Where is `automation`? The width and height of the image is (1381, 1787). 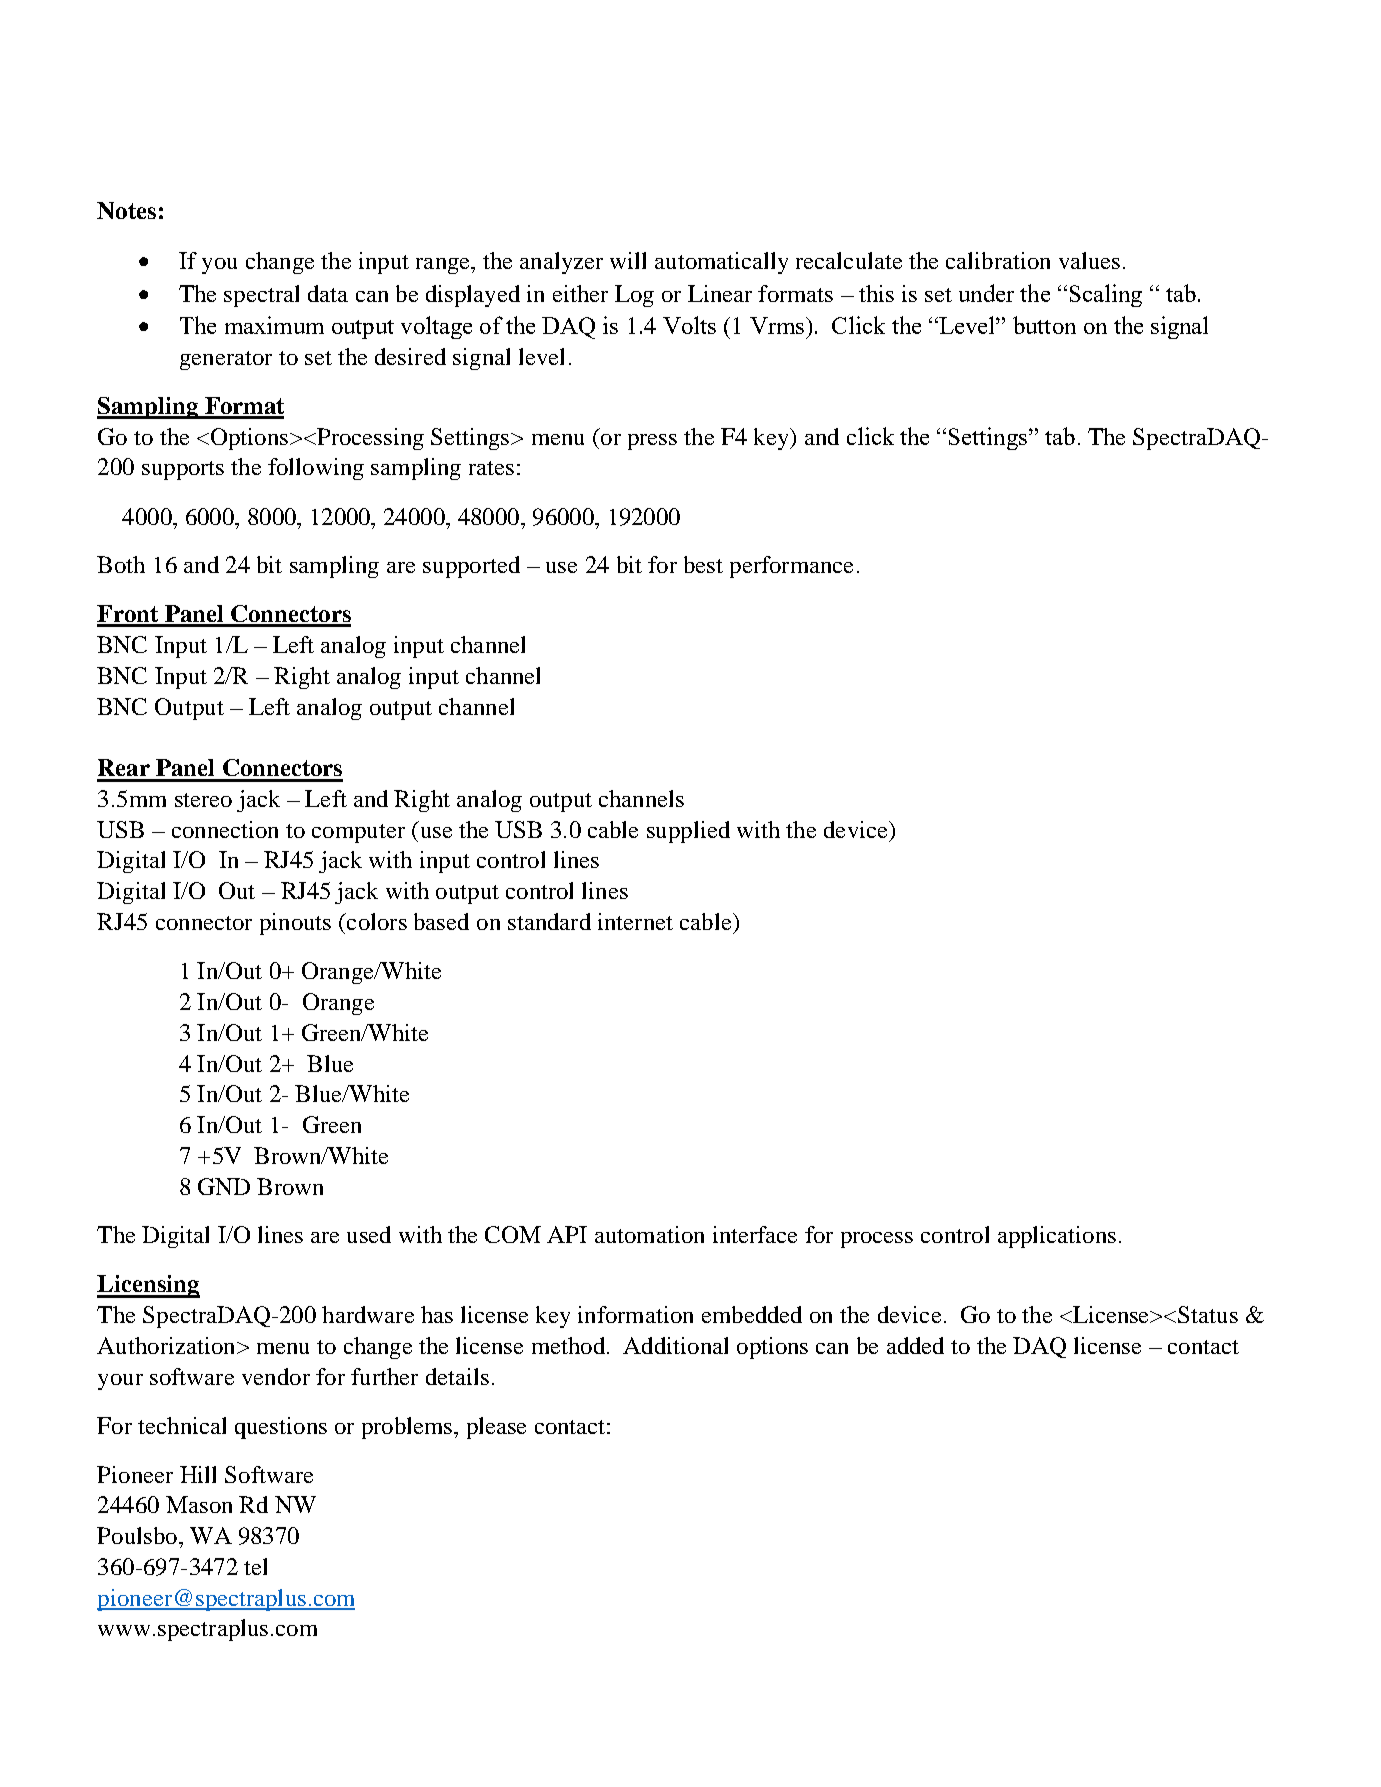 automation is located at coordinates (649, 1234).
